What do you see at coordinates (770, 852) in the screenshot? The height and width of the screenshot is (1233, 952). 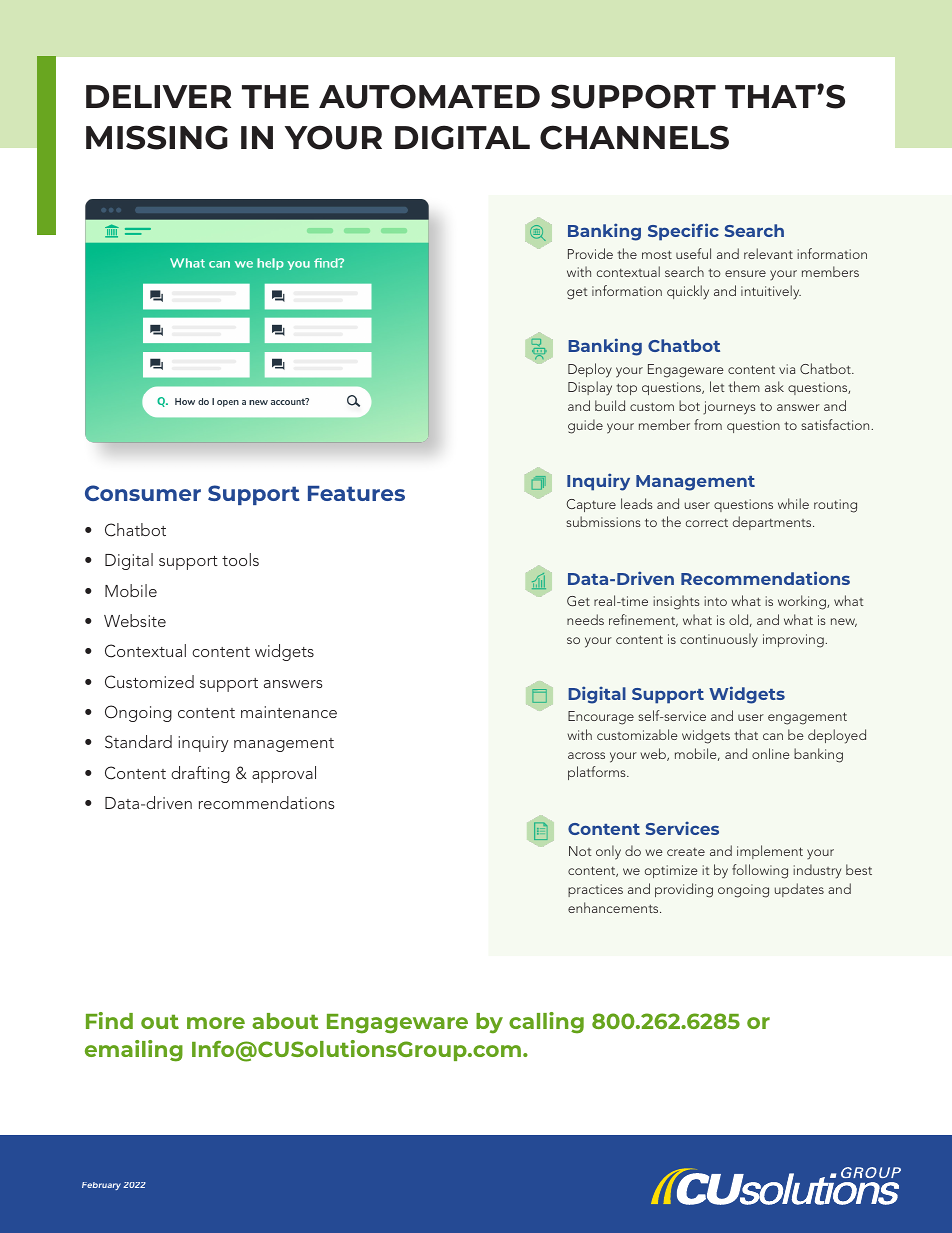 I see `implement` at bounding box center [770, 852].
